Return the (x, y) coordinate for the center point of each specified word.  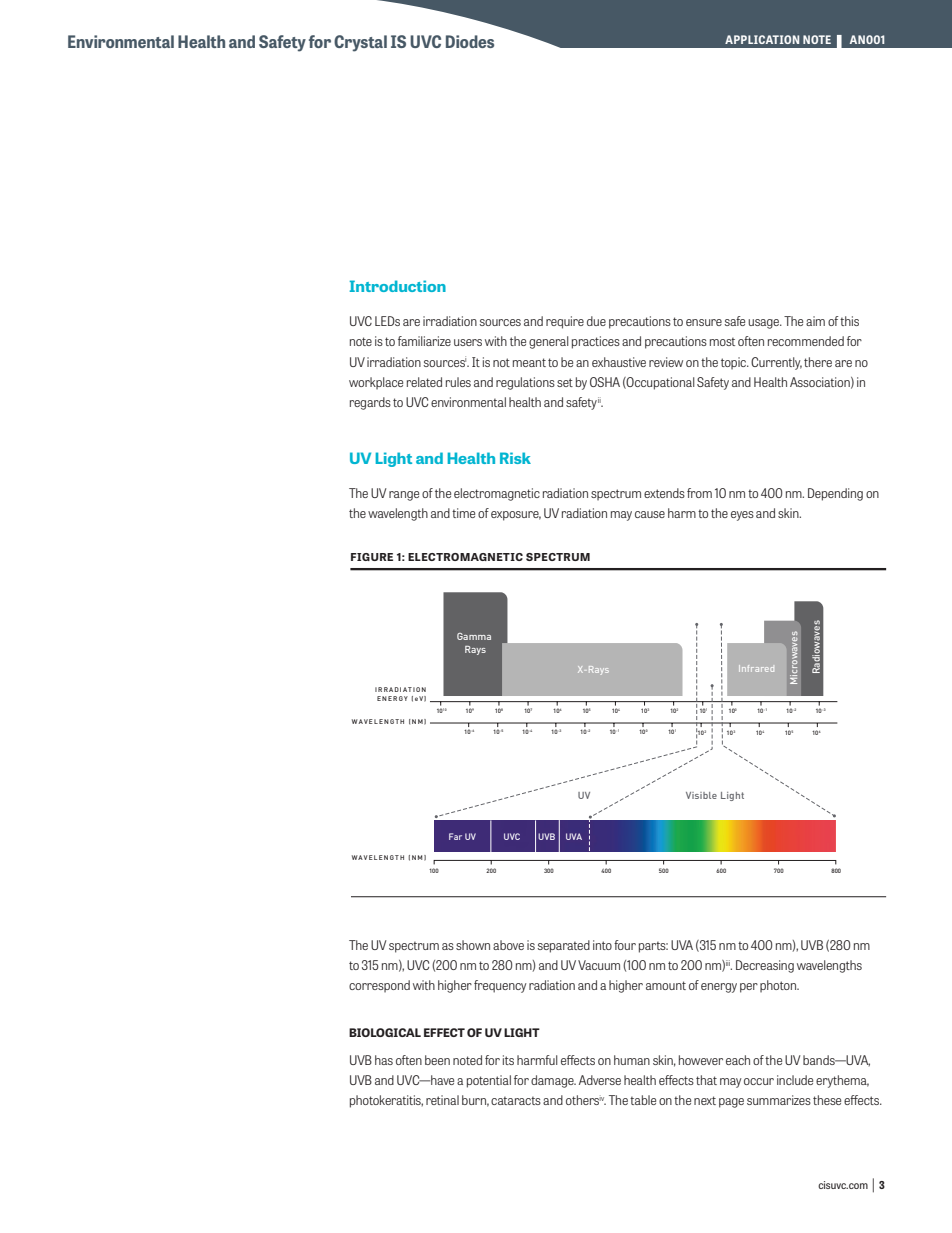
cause (650, 514)
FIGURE (372, 557)
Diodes (470, 41)
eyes (742, 516)
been (437, 1060)
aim (815, 321)
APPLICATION (762, 39)
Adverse (600, 1080)
